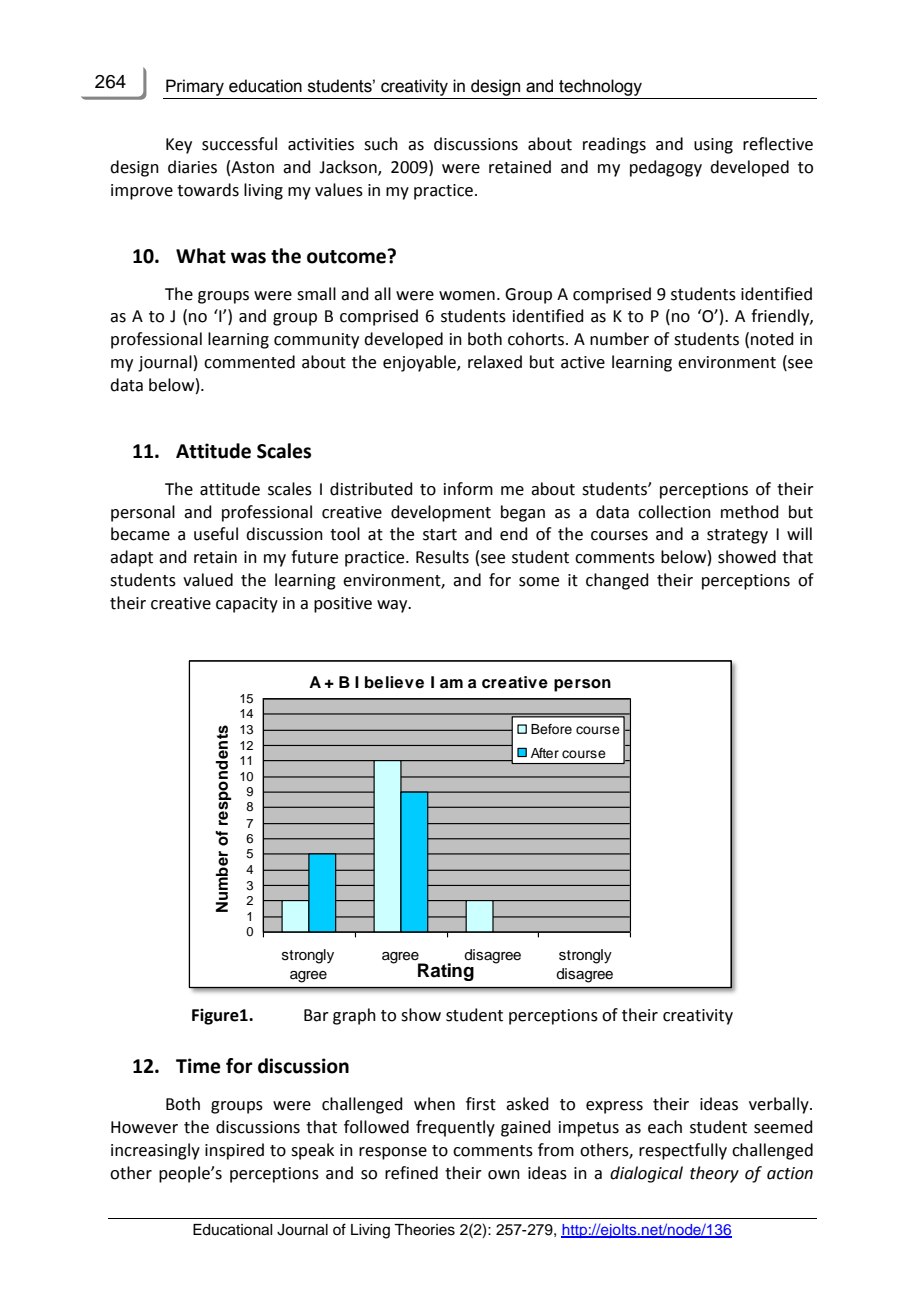  I want to click on successful, so click(239, 144).
